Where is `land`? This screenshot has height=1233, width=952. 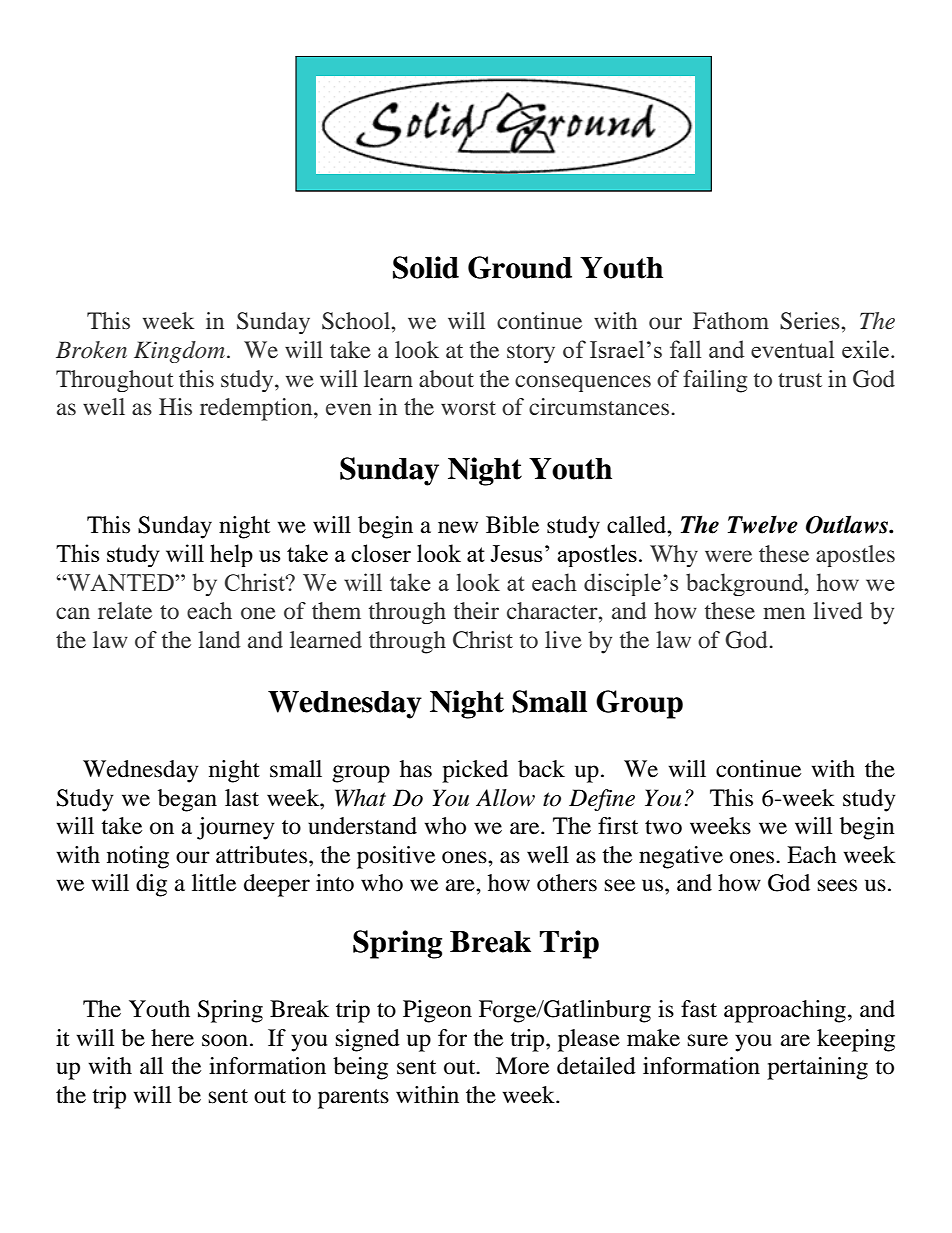
land is located at coordinates (219, 640).
